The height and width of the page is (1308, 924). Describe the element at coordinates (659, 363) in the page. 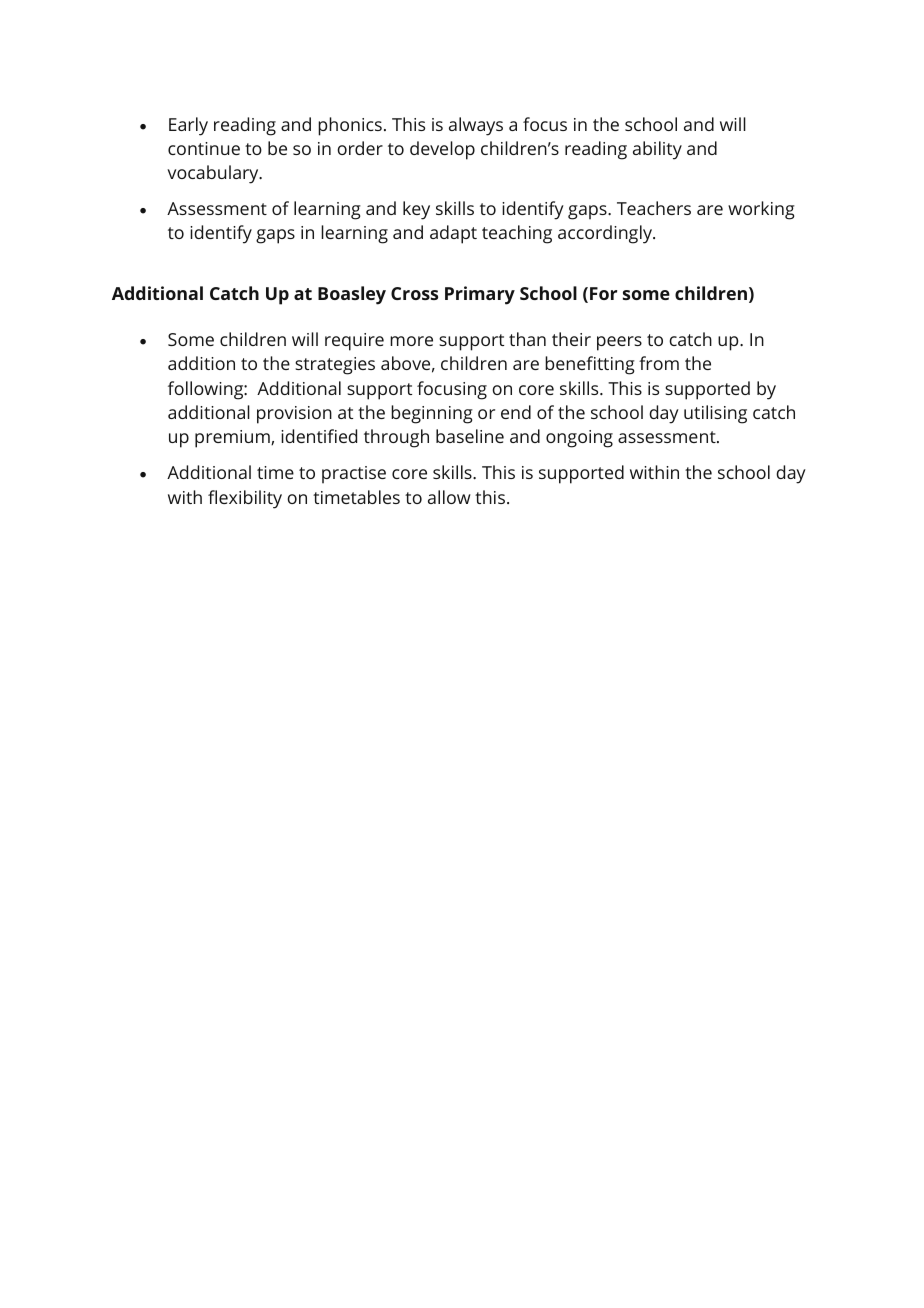

I see `from` at that location.
